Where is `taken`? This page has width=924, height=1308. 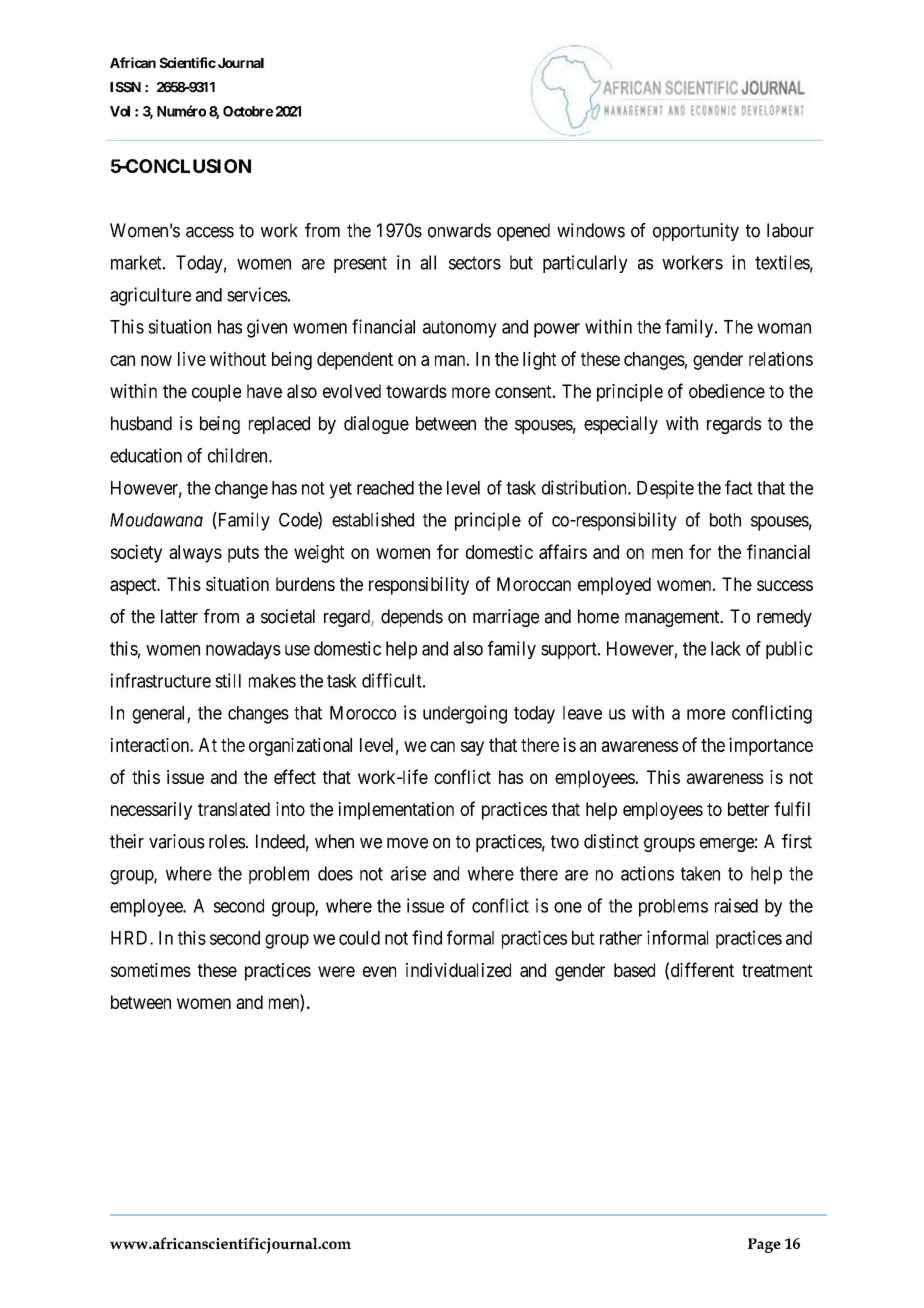
taken is located at coordinates (700, 873).
